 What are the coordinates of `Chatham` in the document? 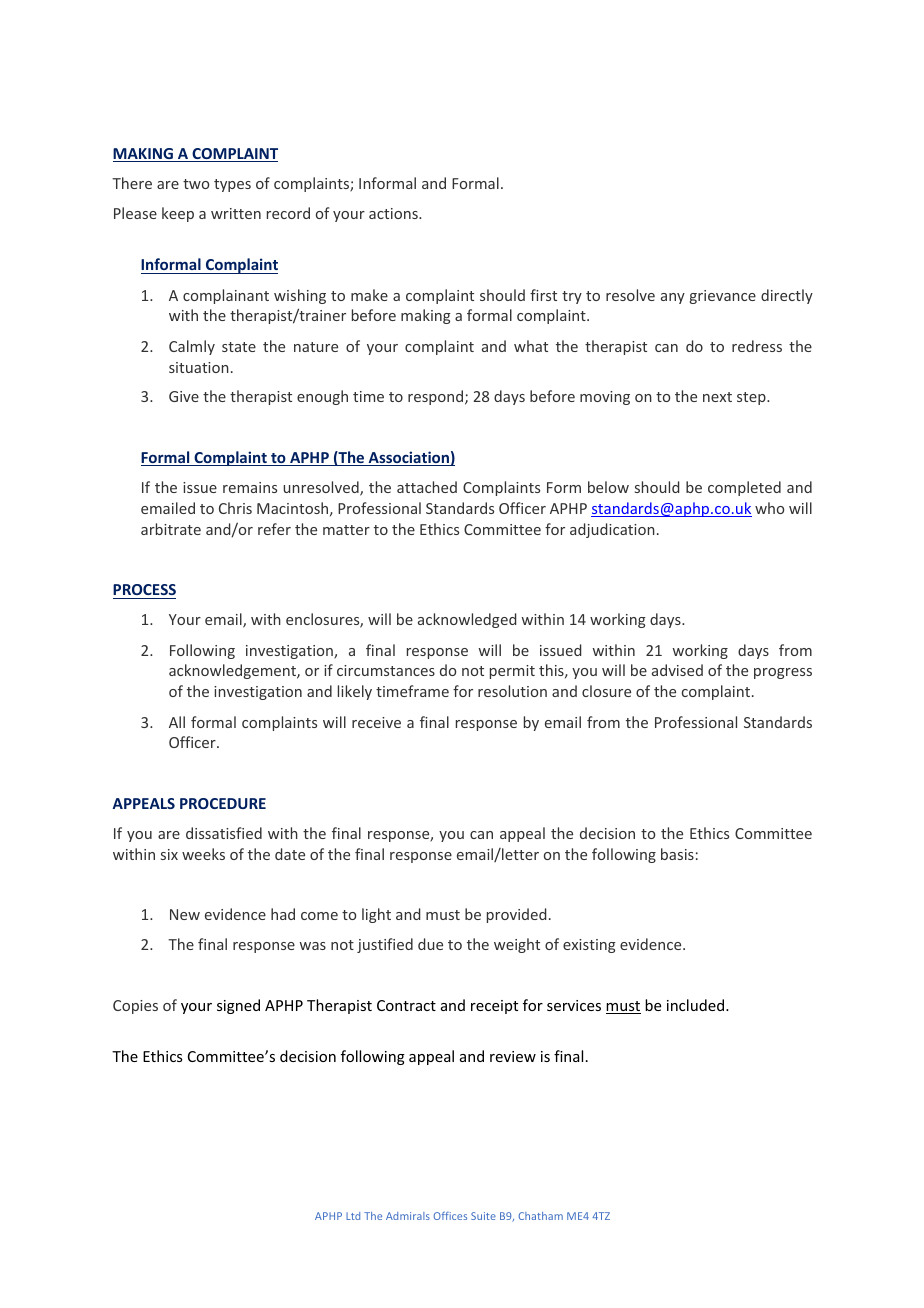 It's located at (540, 1216).
